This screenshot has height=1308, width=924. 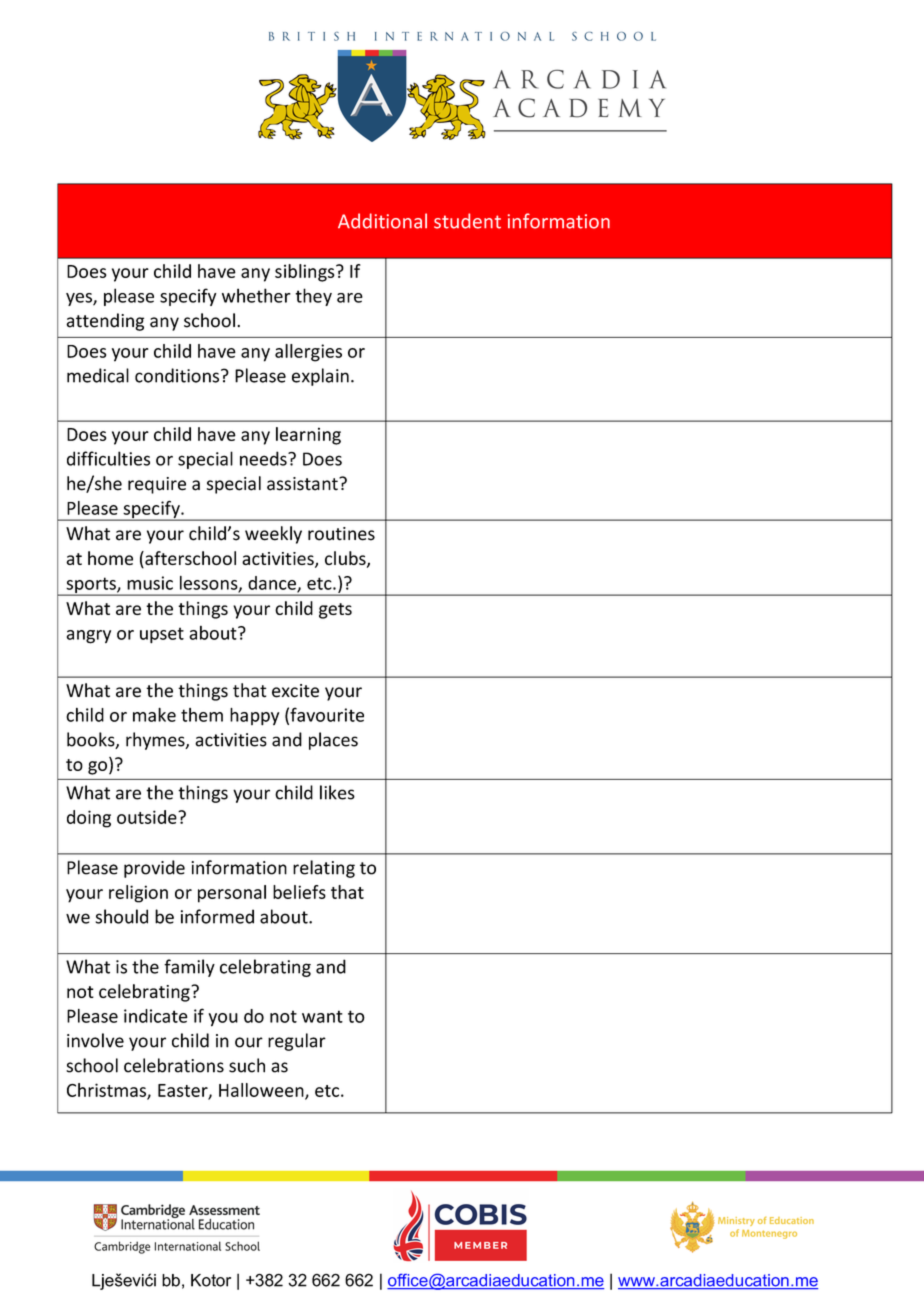 What do you see at coordinates (211, 1280) in the screenshot?
I see `Kotor` at bounding box center [211, 1280].
